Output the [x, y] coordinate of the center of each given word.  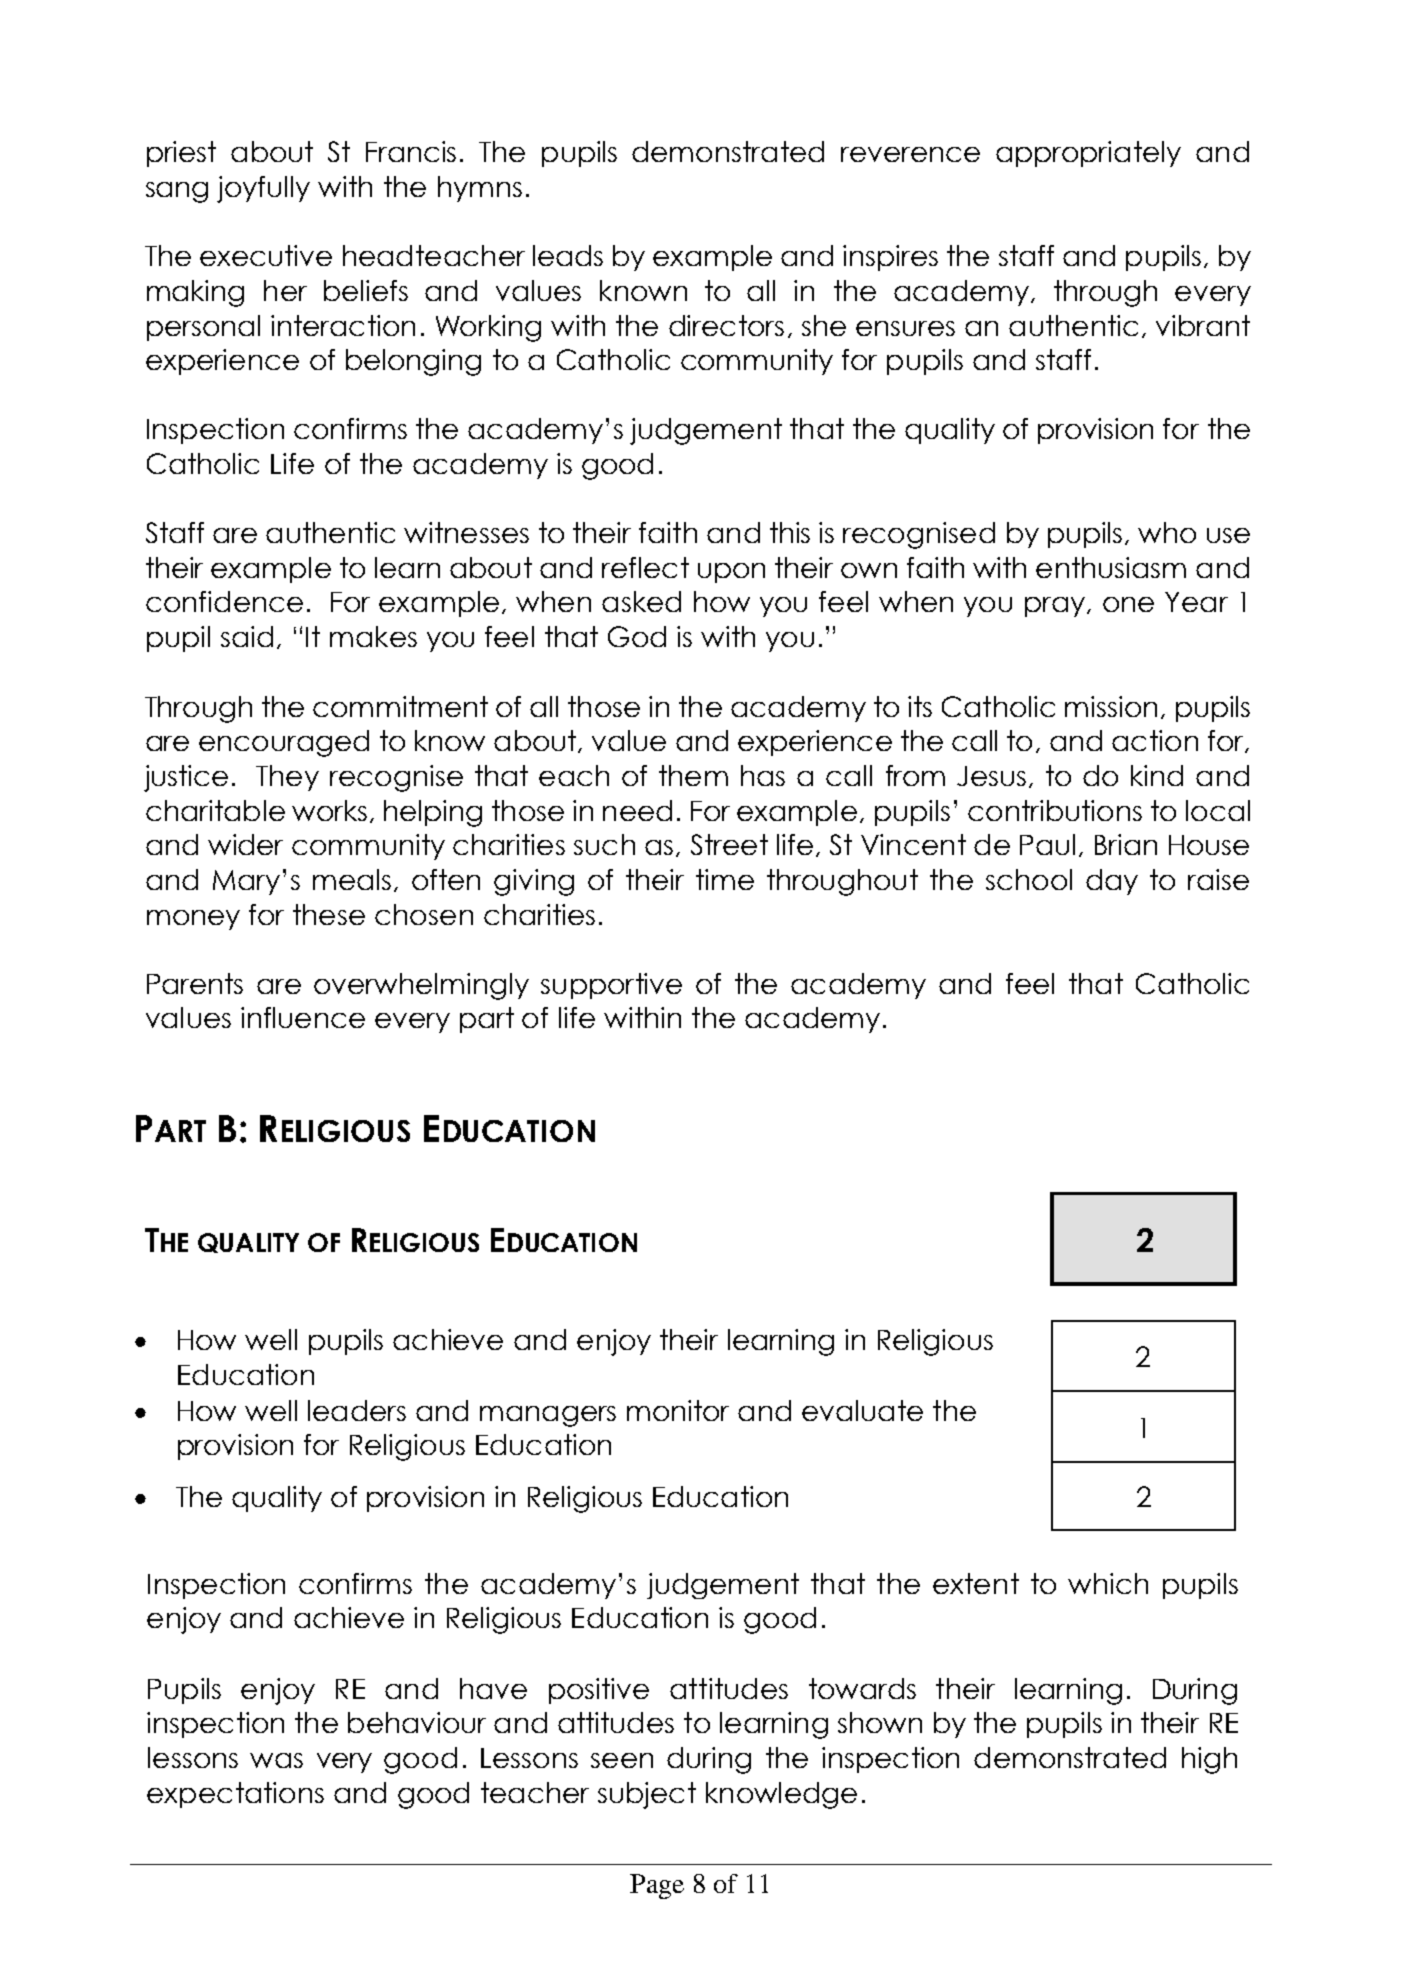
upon [731, 573]
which [1108, 1583]
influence [303, 1017]
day [1112, 882]
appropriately [1088, 154]
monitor [678, 1410]
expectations [235, 1795]
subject [647, 1795]
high [1209, 1760]
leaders [357, 1410]
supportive [611, 986]
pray [1055, 607]
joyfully [263, 189]
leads [568, 255]
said [247, 636]
